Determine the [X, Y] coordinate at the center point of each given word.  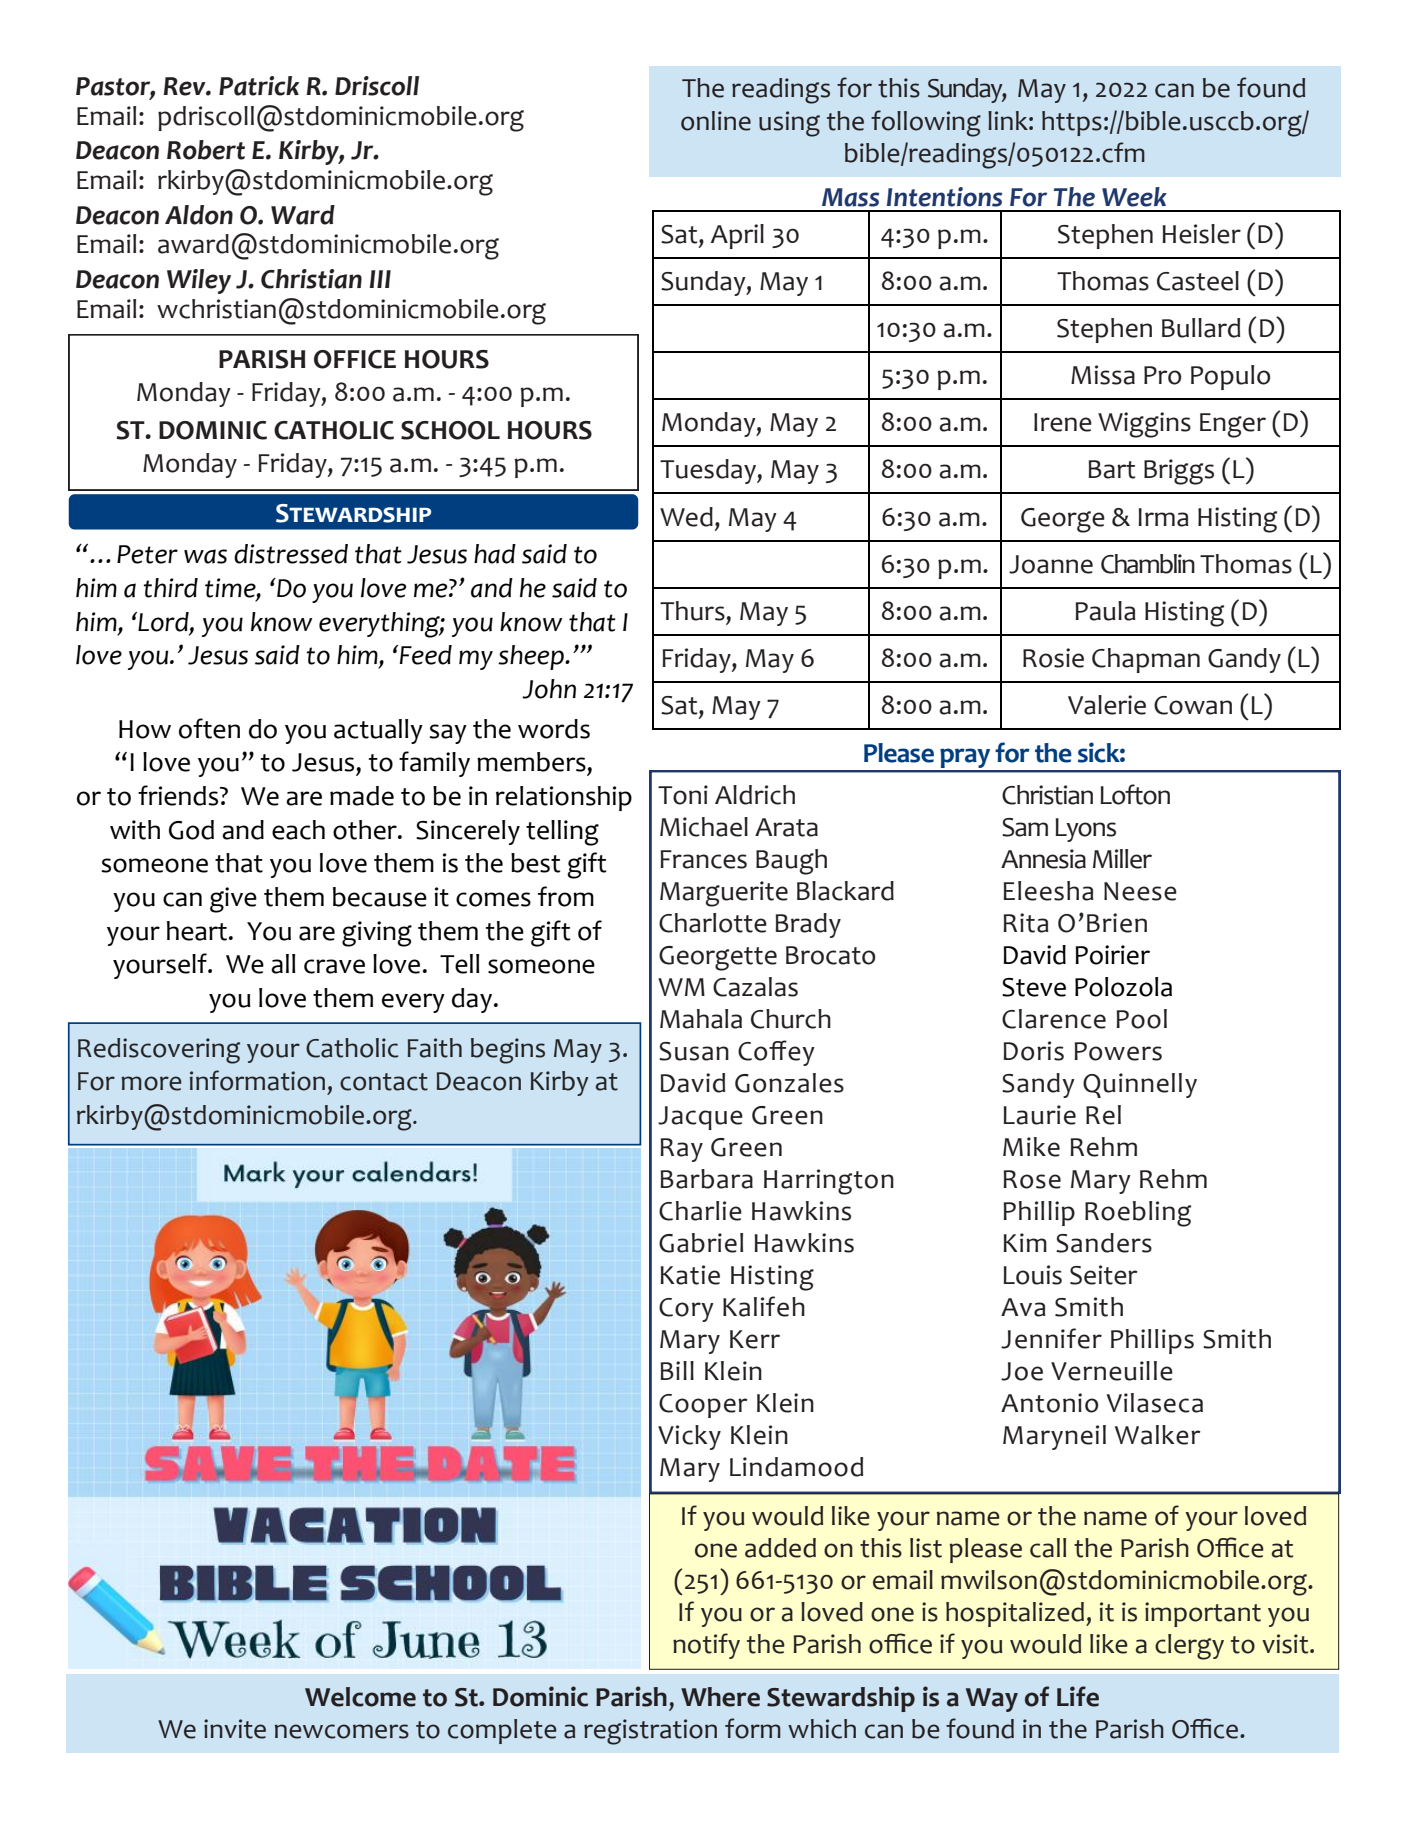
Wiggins [1144, 425]
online [716, 121]
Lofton [1135, 794]
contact [384, 1082]
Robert [206, 150]
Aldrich [755, 795]
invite [235, 1729]
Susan [694, 1051]
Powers [1118, 1051]
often [209, 728]
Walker [1158, 1435]
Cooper [703, 1406]
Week [1134, 197]
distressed [291, 554]
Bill [677, 1370]
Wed [686, 517]
